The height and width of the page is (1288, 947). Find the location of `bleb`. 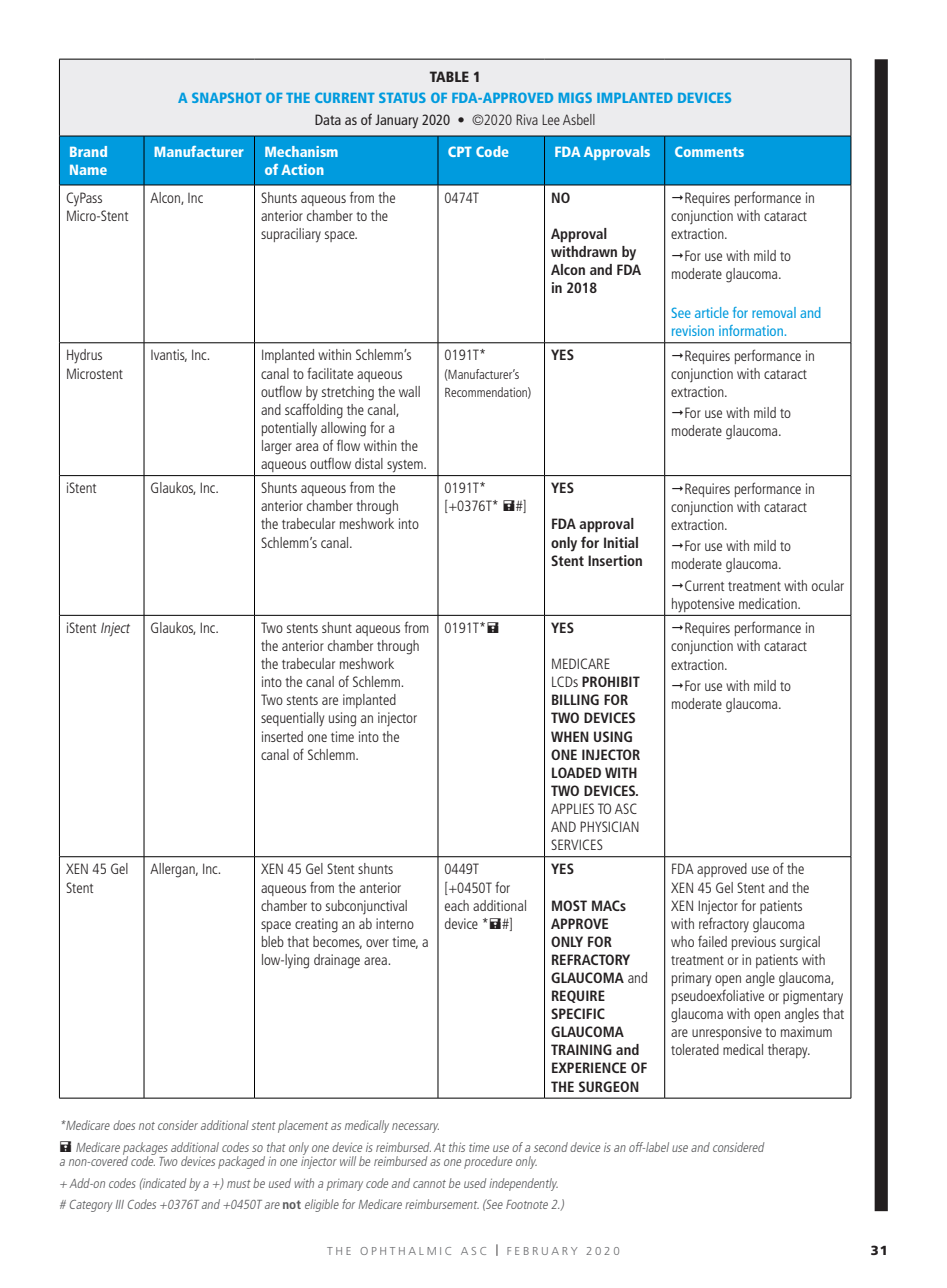

bleb is located at coordinates (273, 941).
